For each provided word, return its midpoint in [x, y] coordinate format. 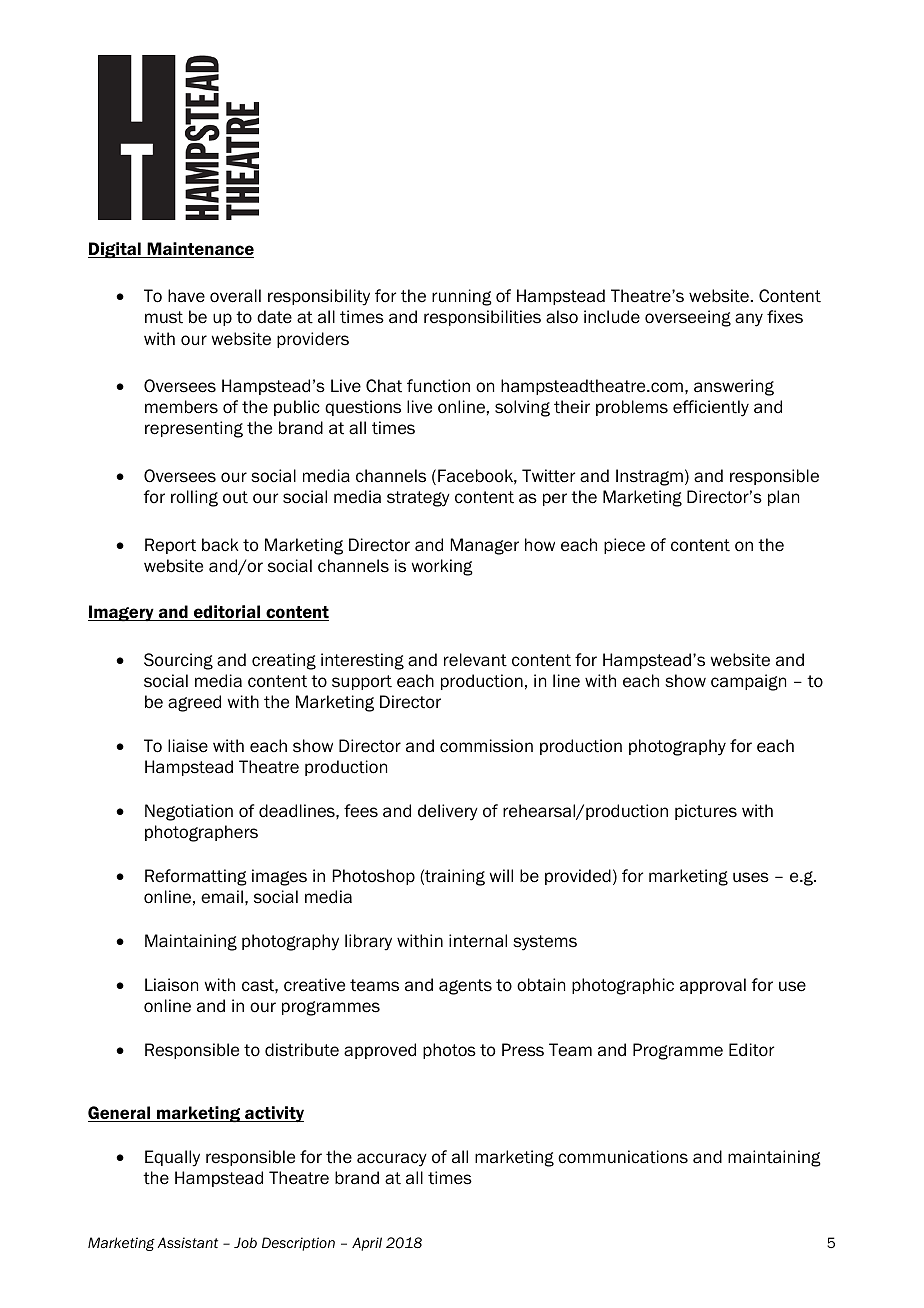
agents [465, 987]
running [462, 297]
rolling [194, 498]
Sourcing [178, 661]
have [186, 296]
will [501, 875]
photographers [201, 833]
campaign [748, 682]
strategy [418, 499]
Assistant [187, 1242]
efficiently [711, 408]
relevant [475, 660]
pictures [706, 812]
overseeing [688, 318]
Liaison [171, 985]
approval [713, 986]
